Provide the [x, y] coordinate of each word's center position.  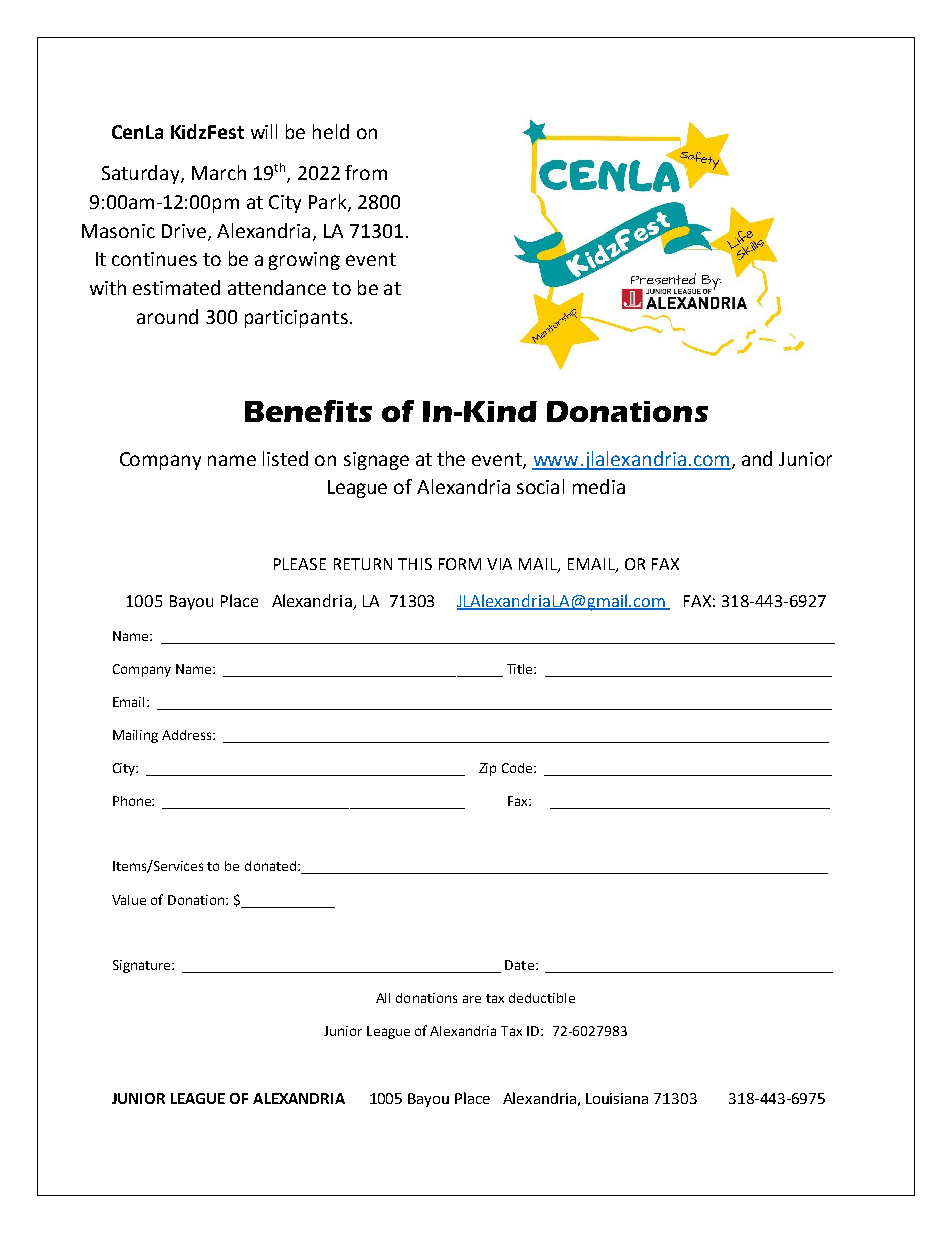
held [331, 131]
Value [129, 900]
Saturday [142, 174]
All [383, 998]
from [366, 172]
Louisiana [617, 1098]
